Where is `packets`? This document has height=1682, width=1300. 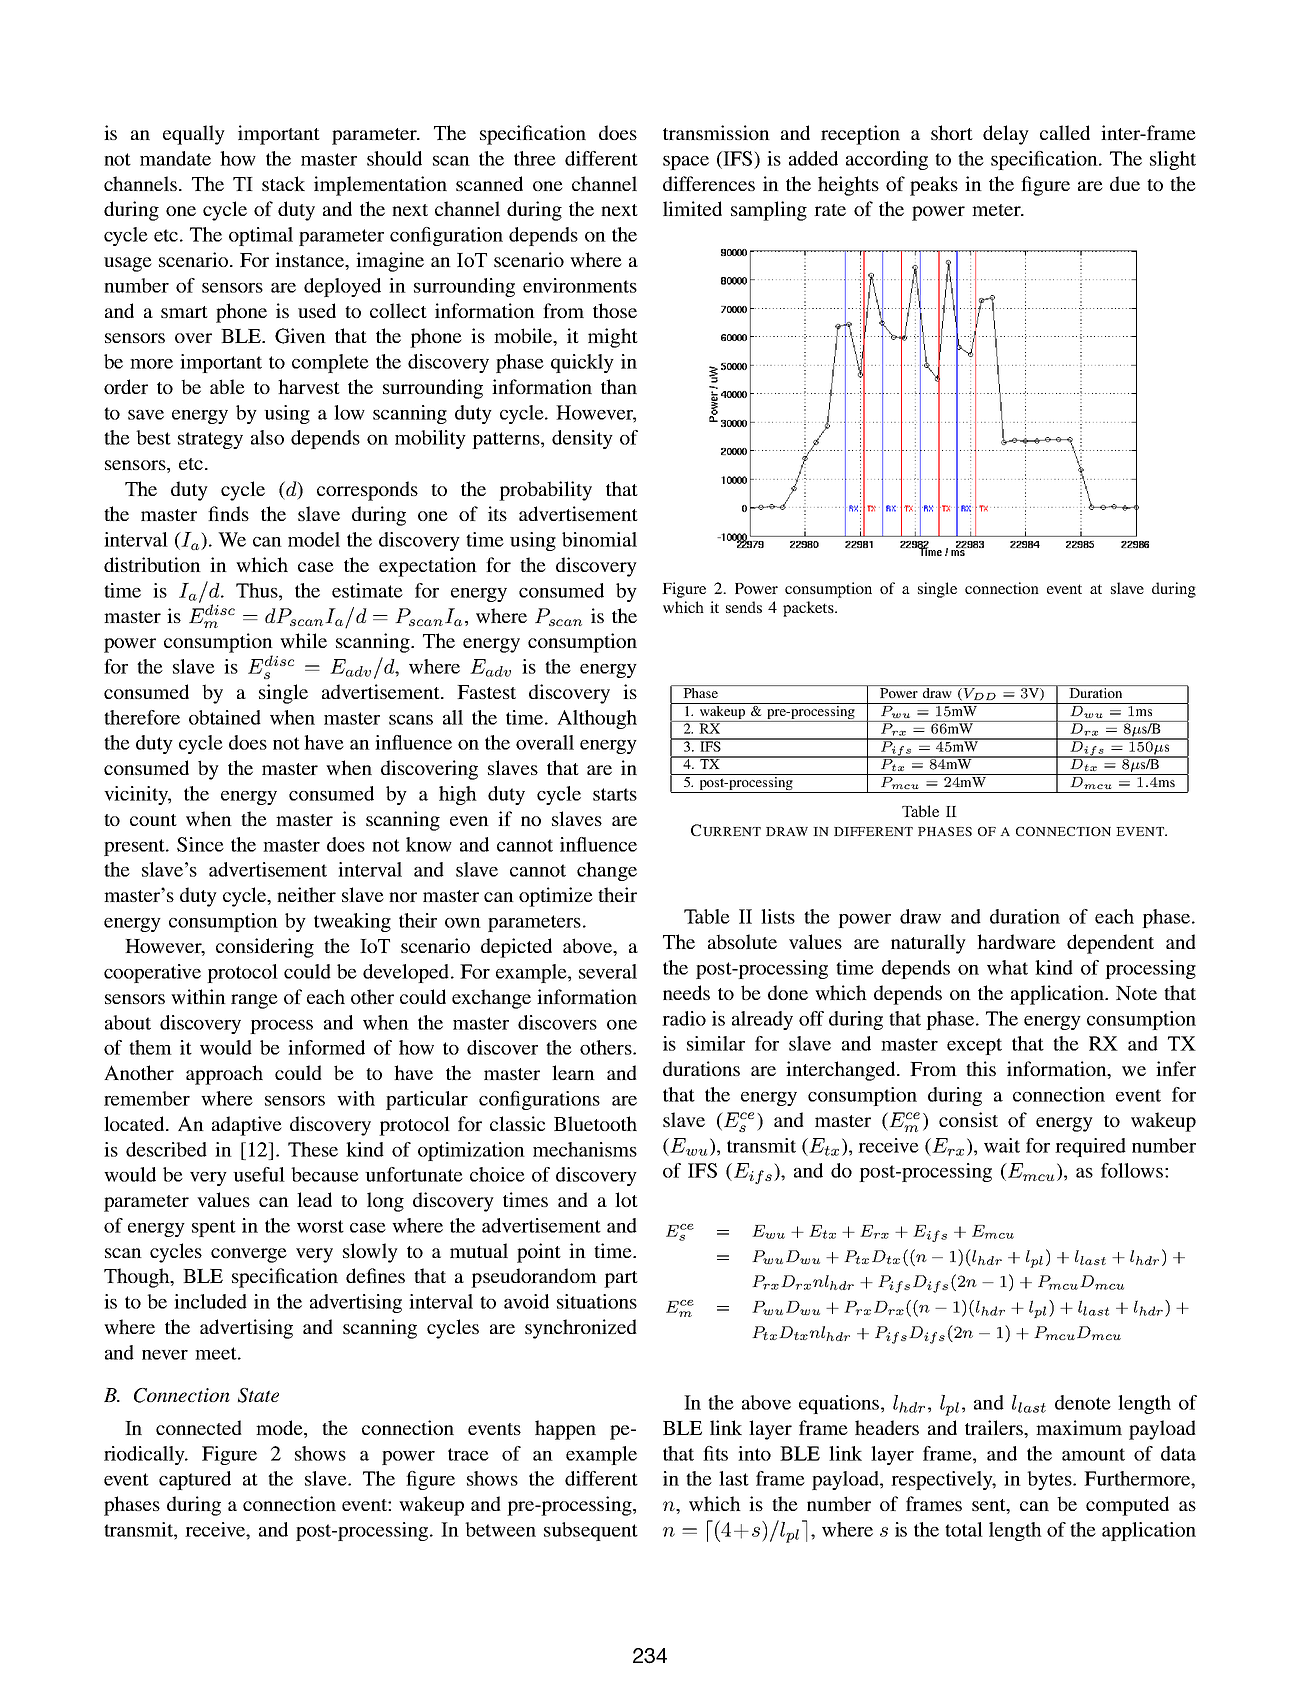 packets is located at coordinates (809, 609).
